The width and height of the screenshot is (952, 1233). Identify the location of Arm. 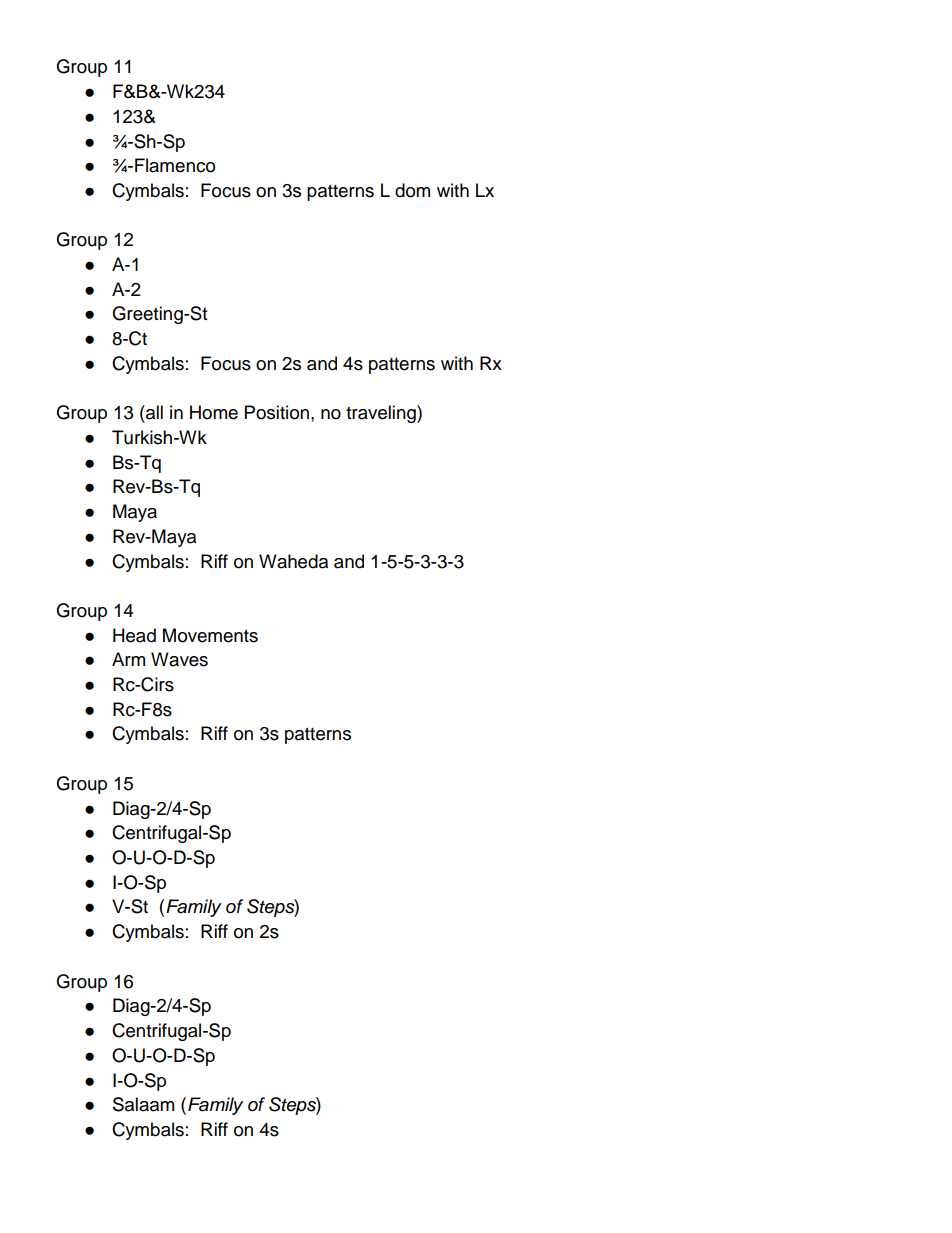
(128, 659).
